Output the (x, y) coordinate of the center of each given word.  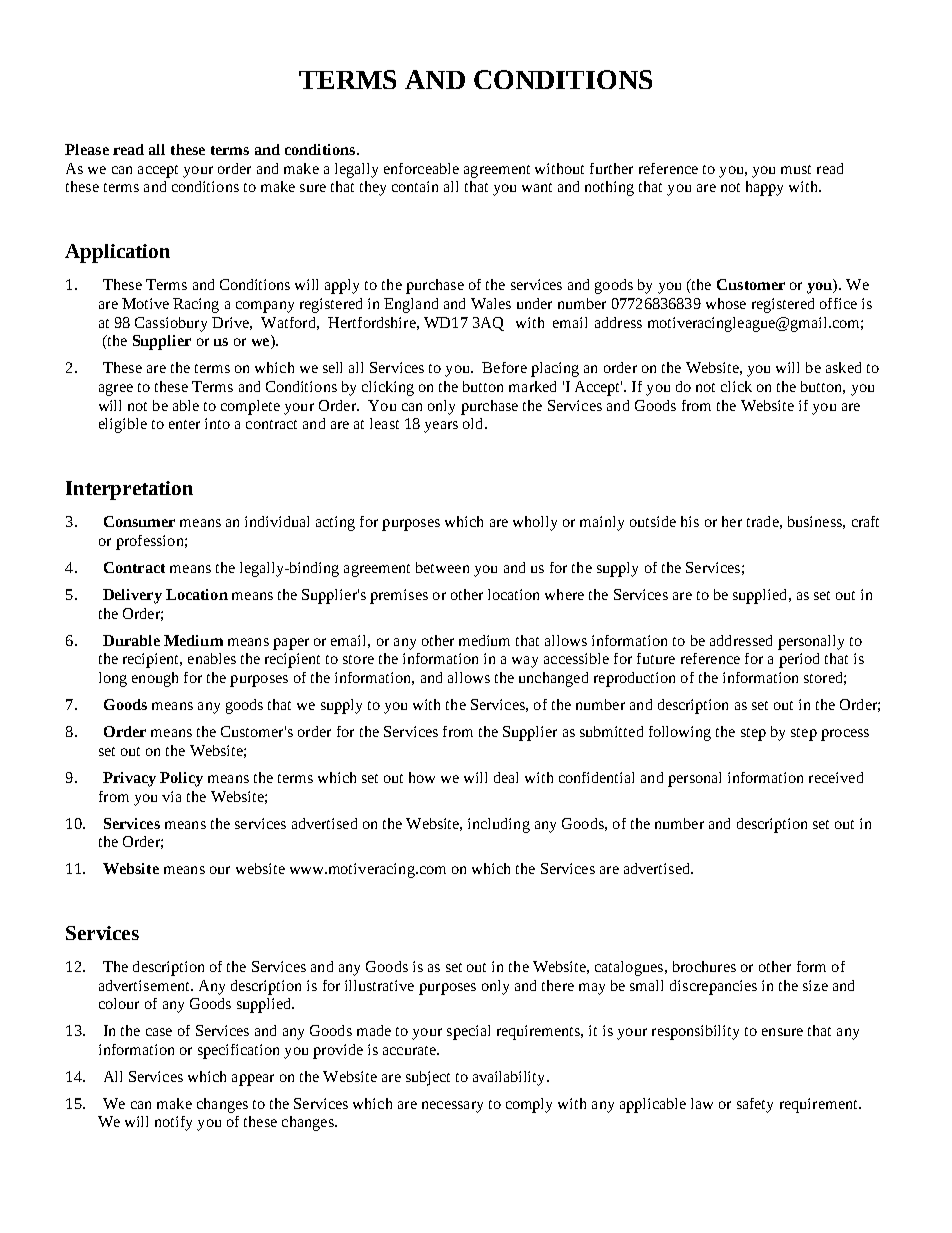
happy (764, 188)
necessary (452, 1107)
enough (155, 679)
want (537, 187)
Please (87, 149)
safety (755, 1105)
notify (173, 1123)
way (525, 662)
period (799, 660)
